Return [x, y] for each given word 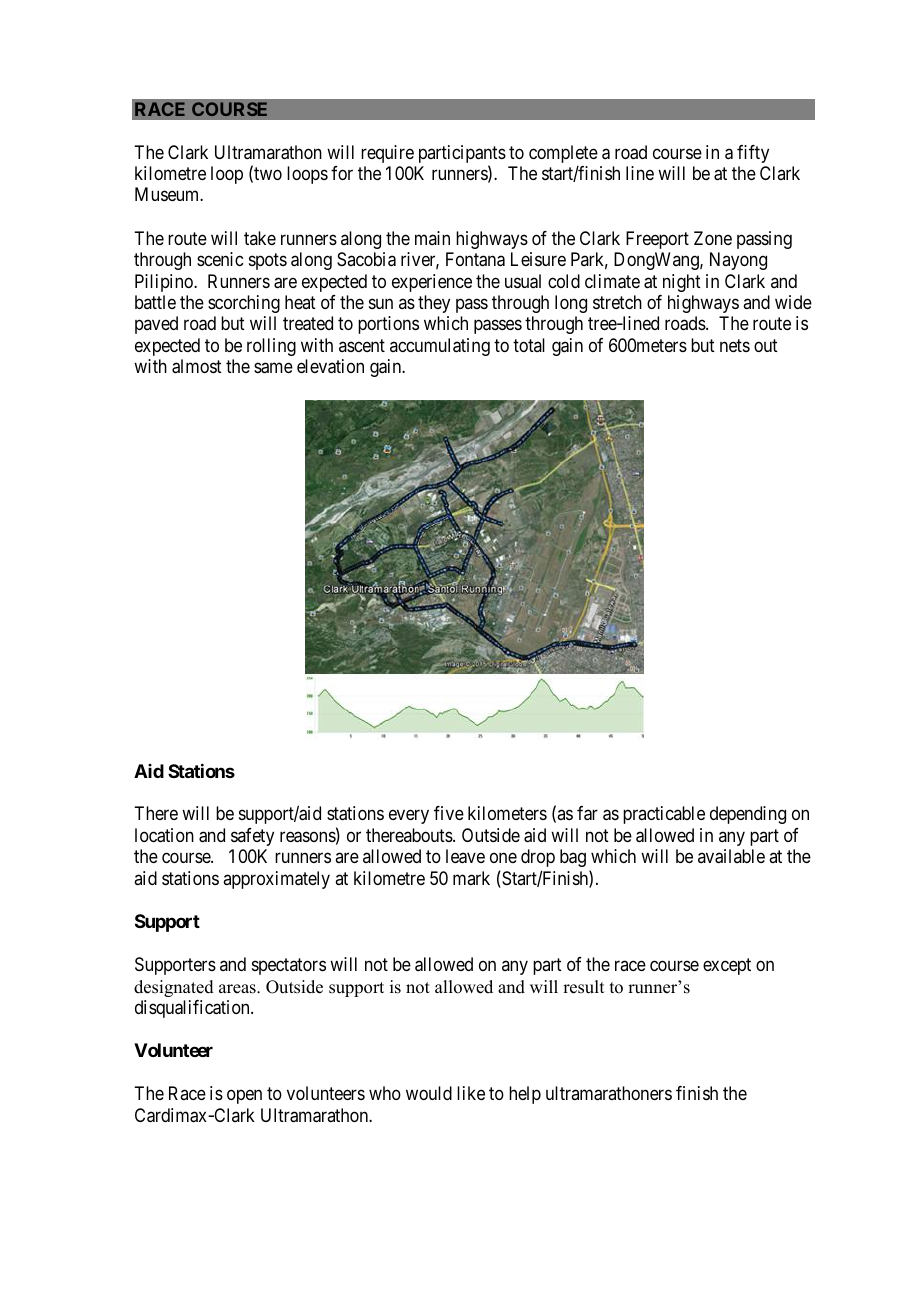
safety [252, 837]
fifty [753, 154]
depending [748, 815]
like [471, 1093]
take [260, 238]
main [432, 238]
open [244, 1097]
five [449, 813]
